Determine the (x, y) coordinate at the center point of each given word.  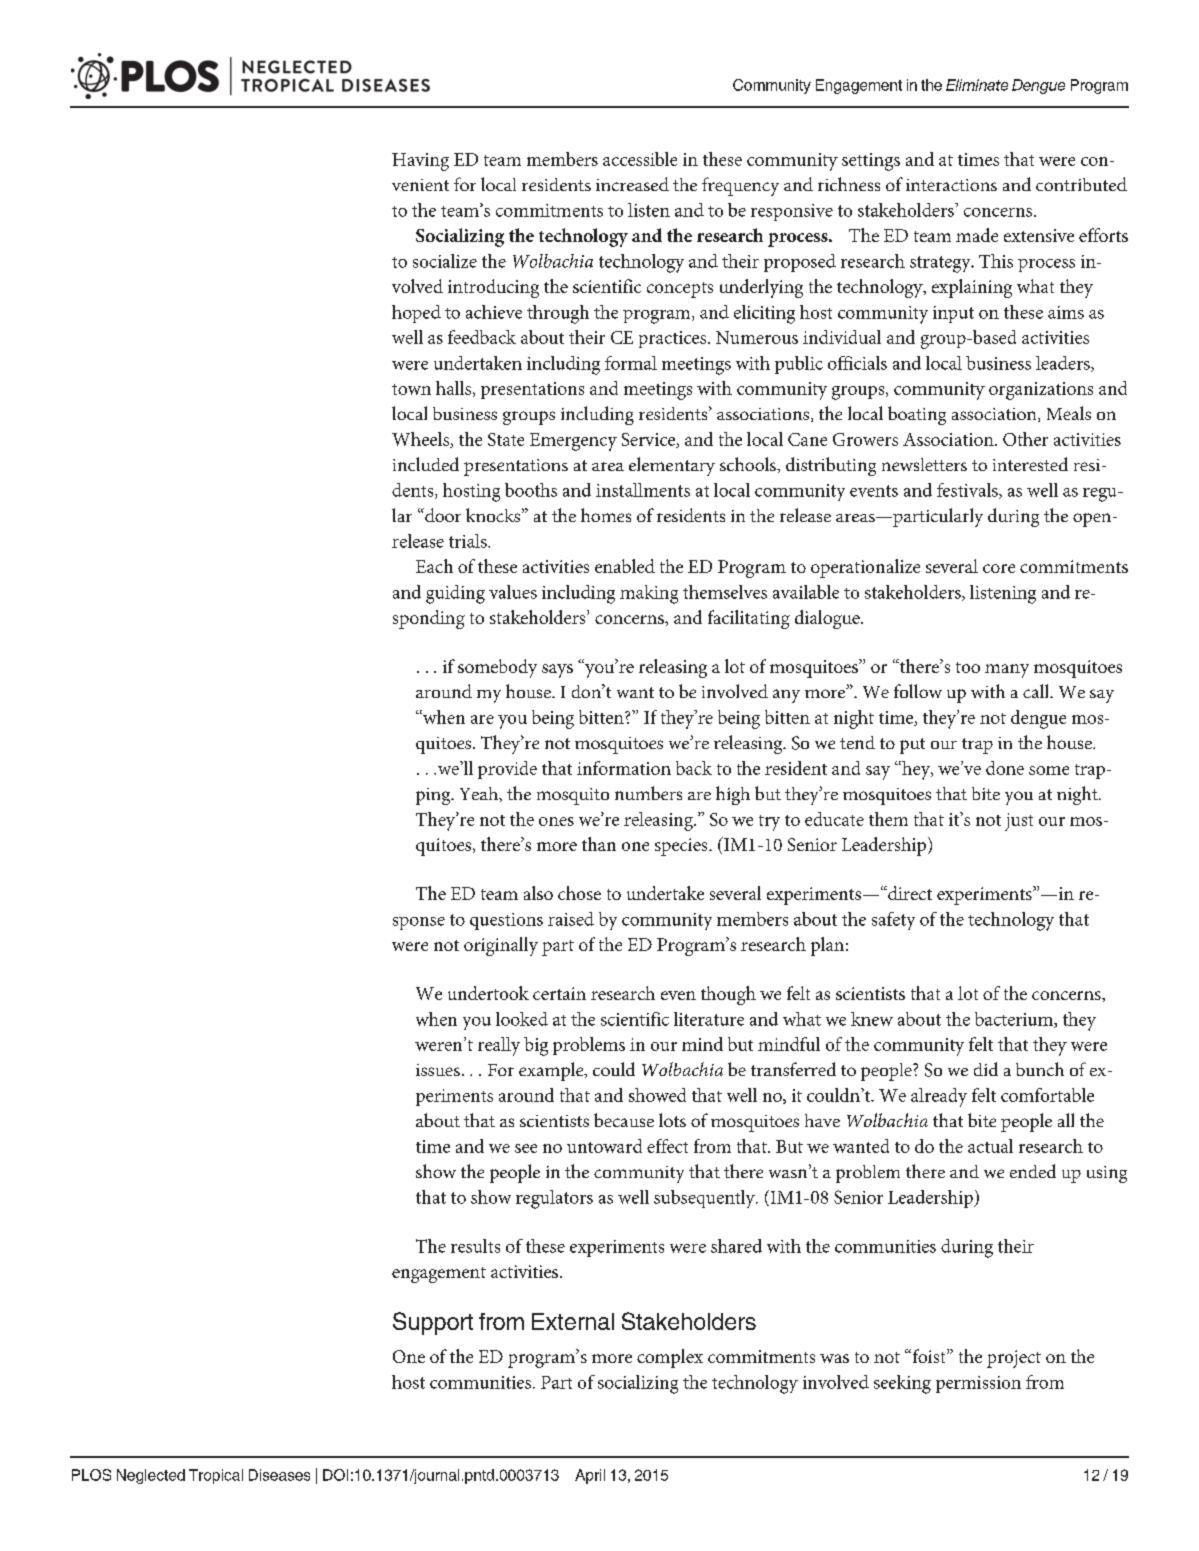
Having (420, 162)
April (590, 1476)
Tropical (216, 1476)
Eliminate (977, 85)
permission (978, 1384)
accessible (640, 159)
